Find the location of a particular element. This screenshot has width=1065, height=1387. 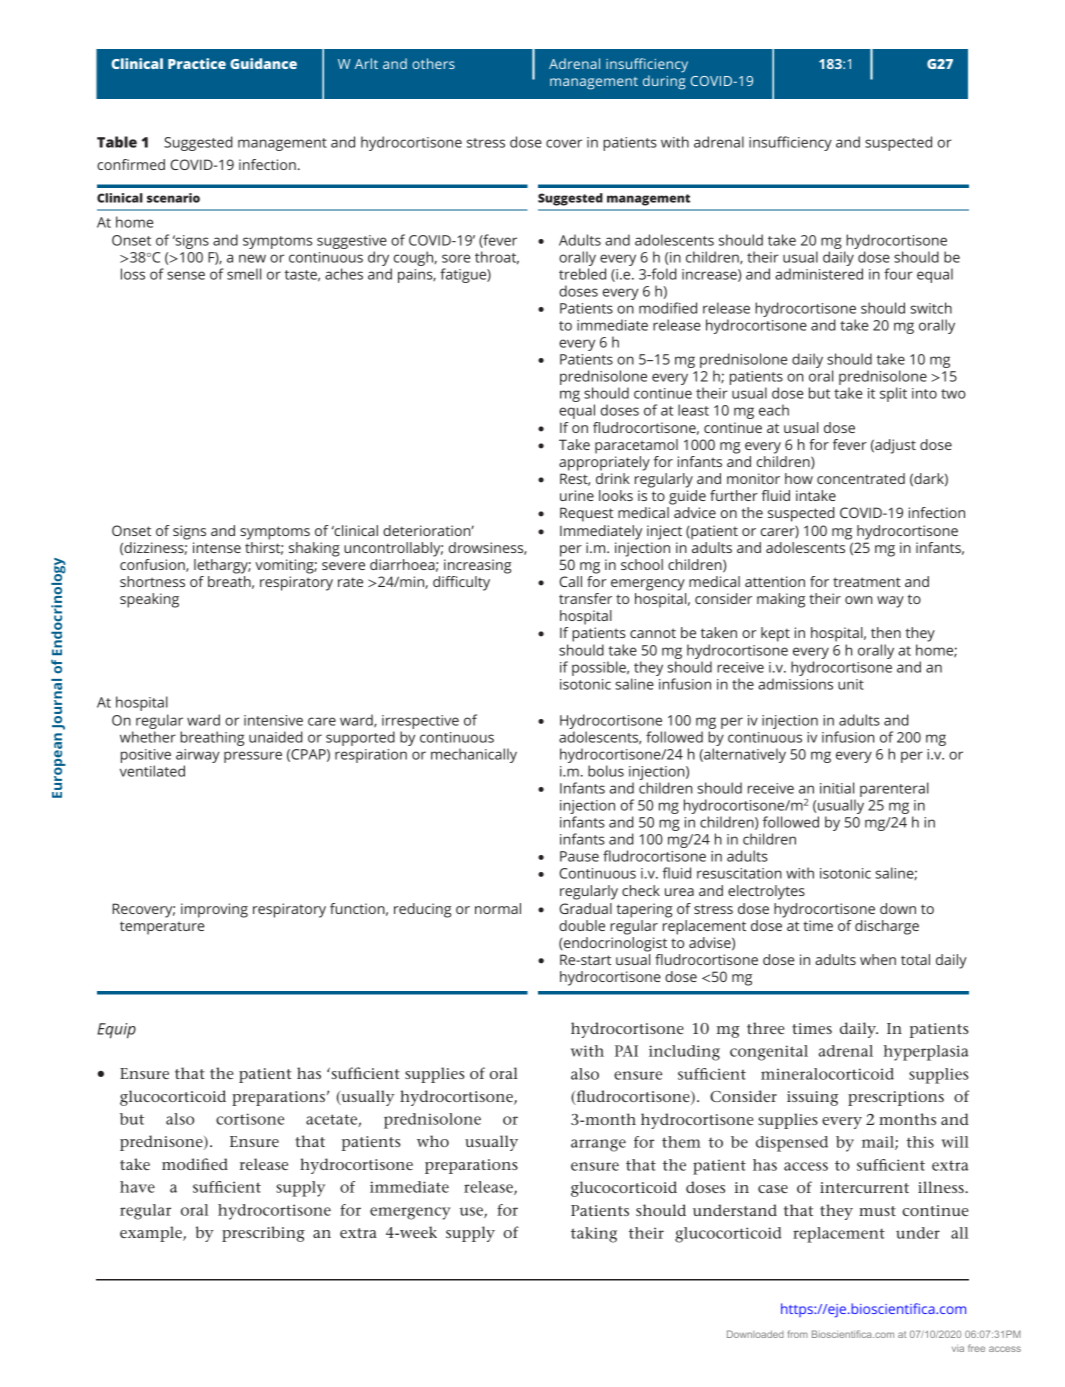

four is located at coordinates (898, 274).
